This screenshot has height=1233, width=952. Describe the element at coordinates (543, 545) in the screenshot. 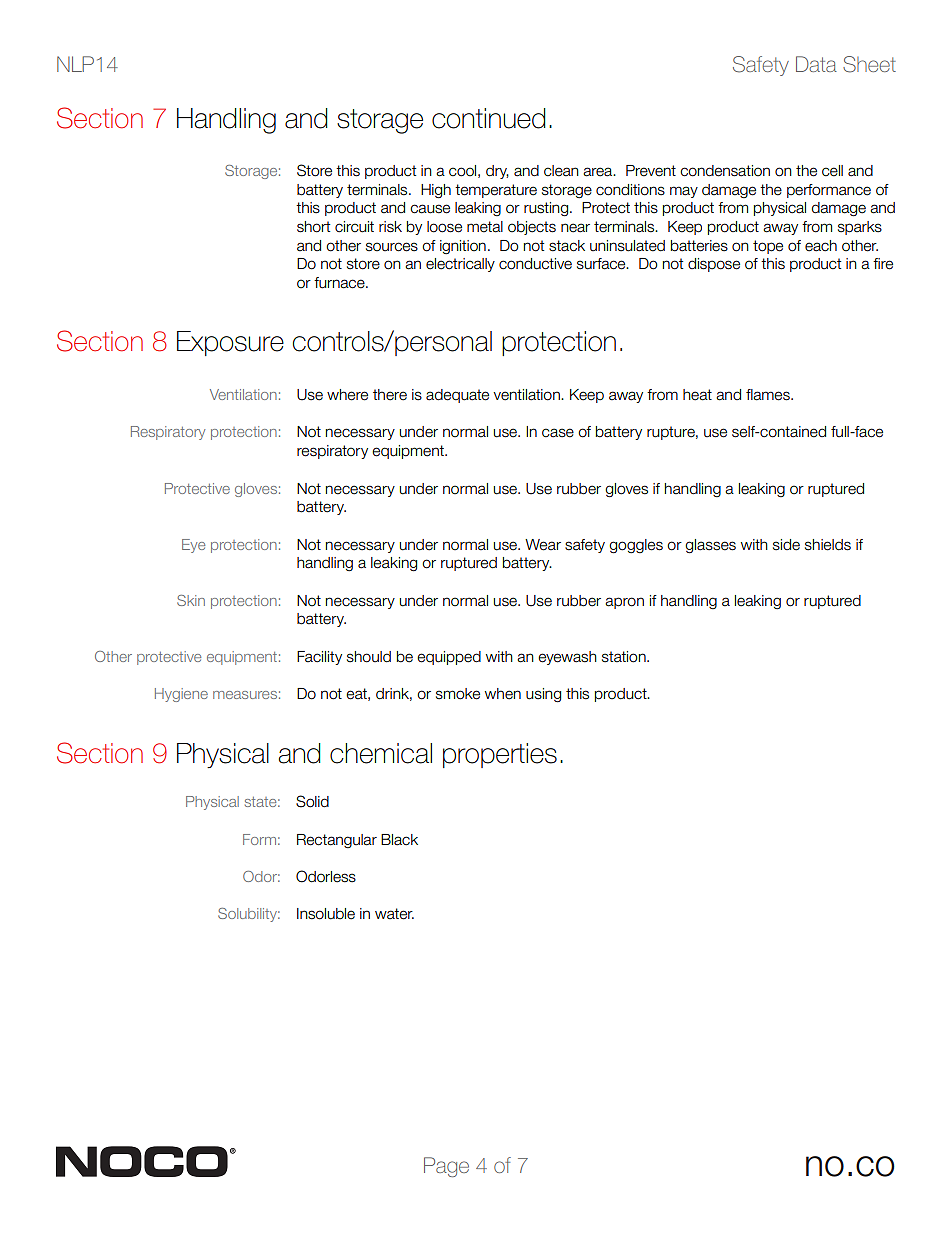

I see `Wear` at that location.
